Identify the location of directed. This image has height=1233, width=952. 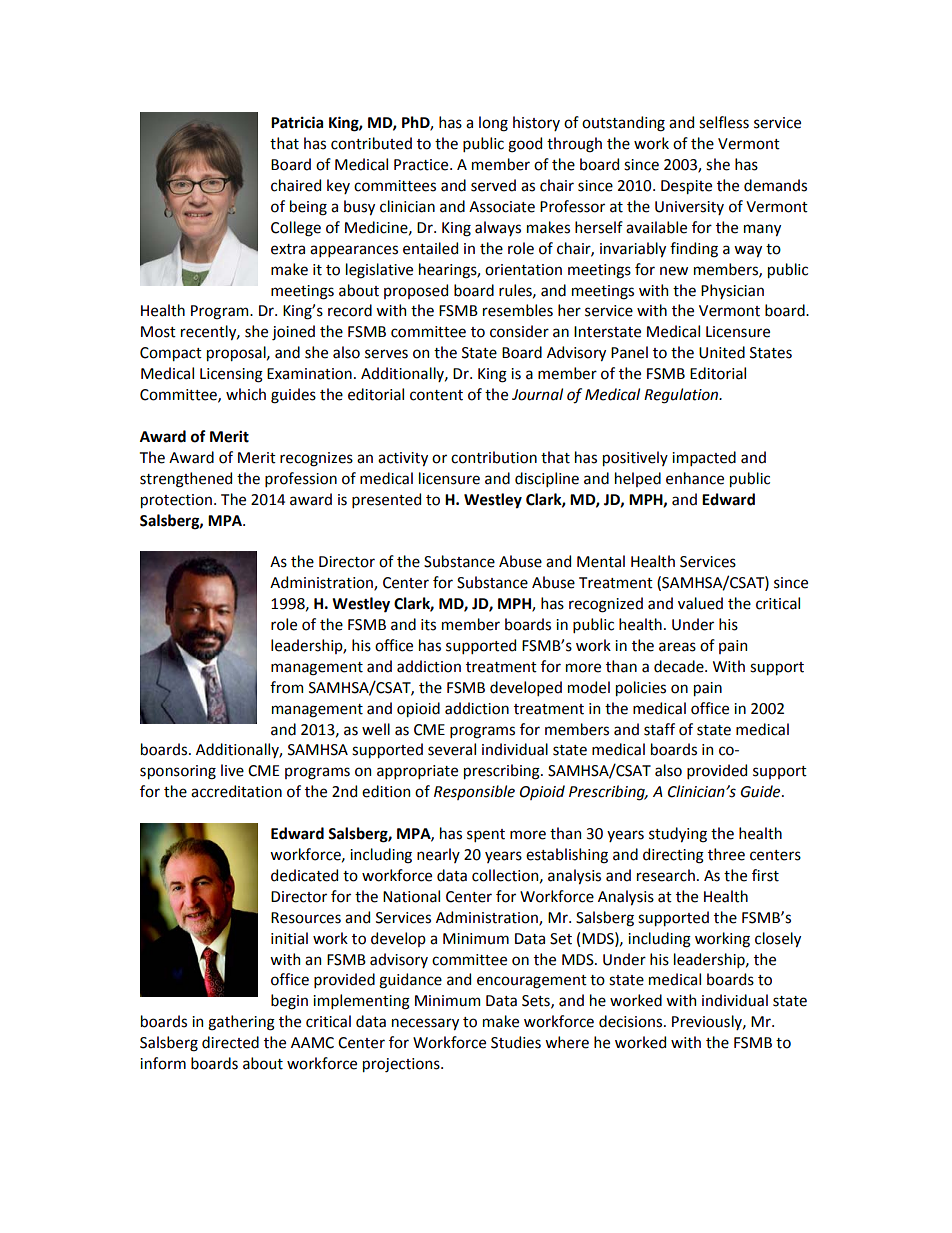
(230, 1042).
